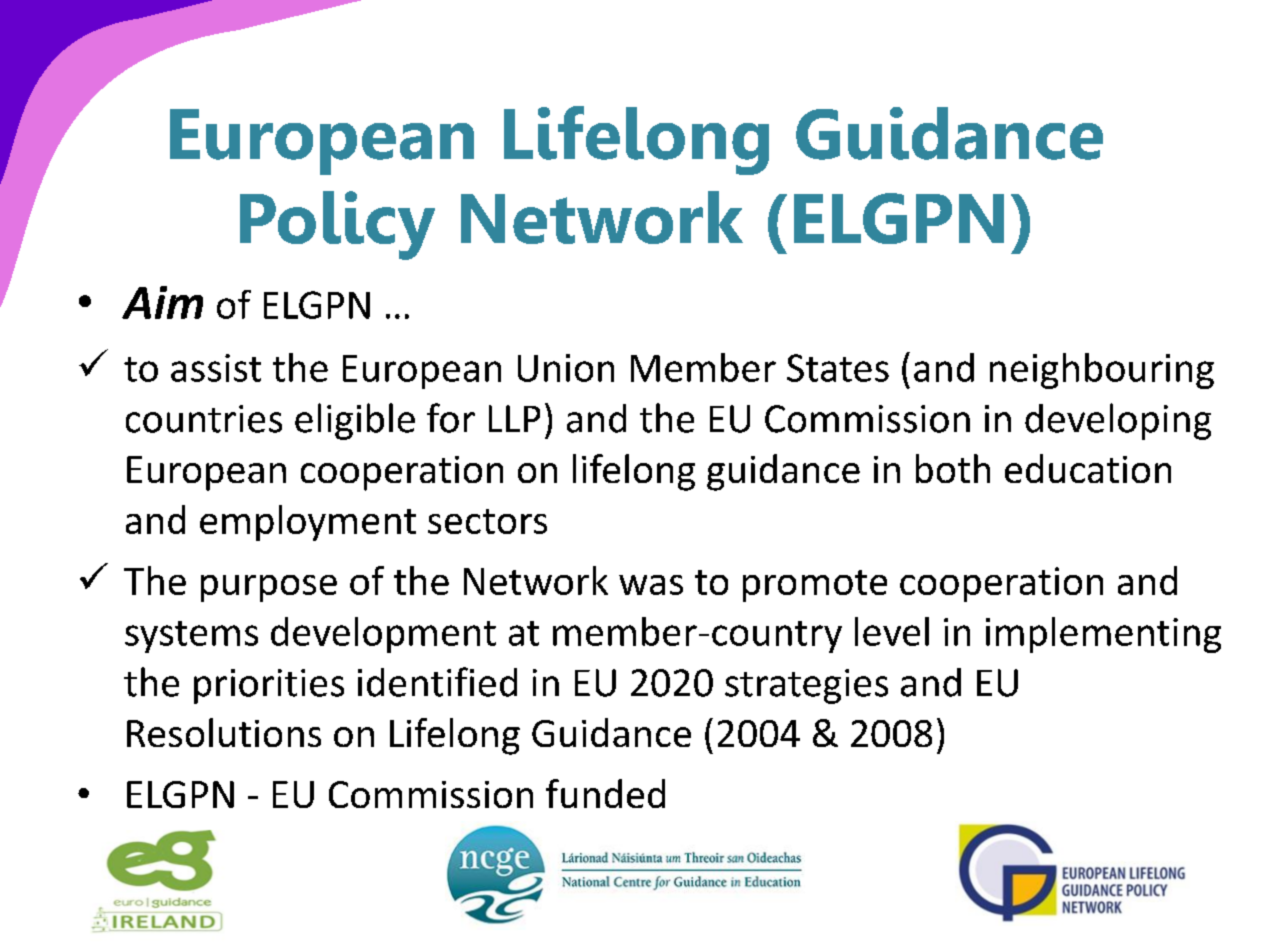  What do you see at coordinates (651, 585) in the screenshot?
I see `was` at bounding box center [651, 585].
